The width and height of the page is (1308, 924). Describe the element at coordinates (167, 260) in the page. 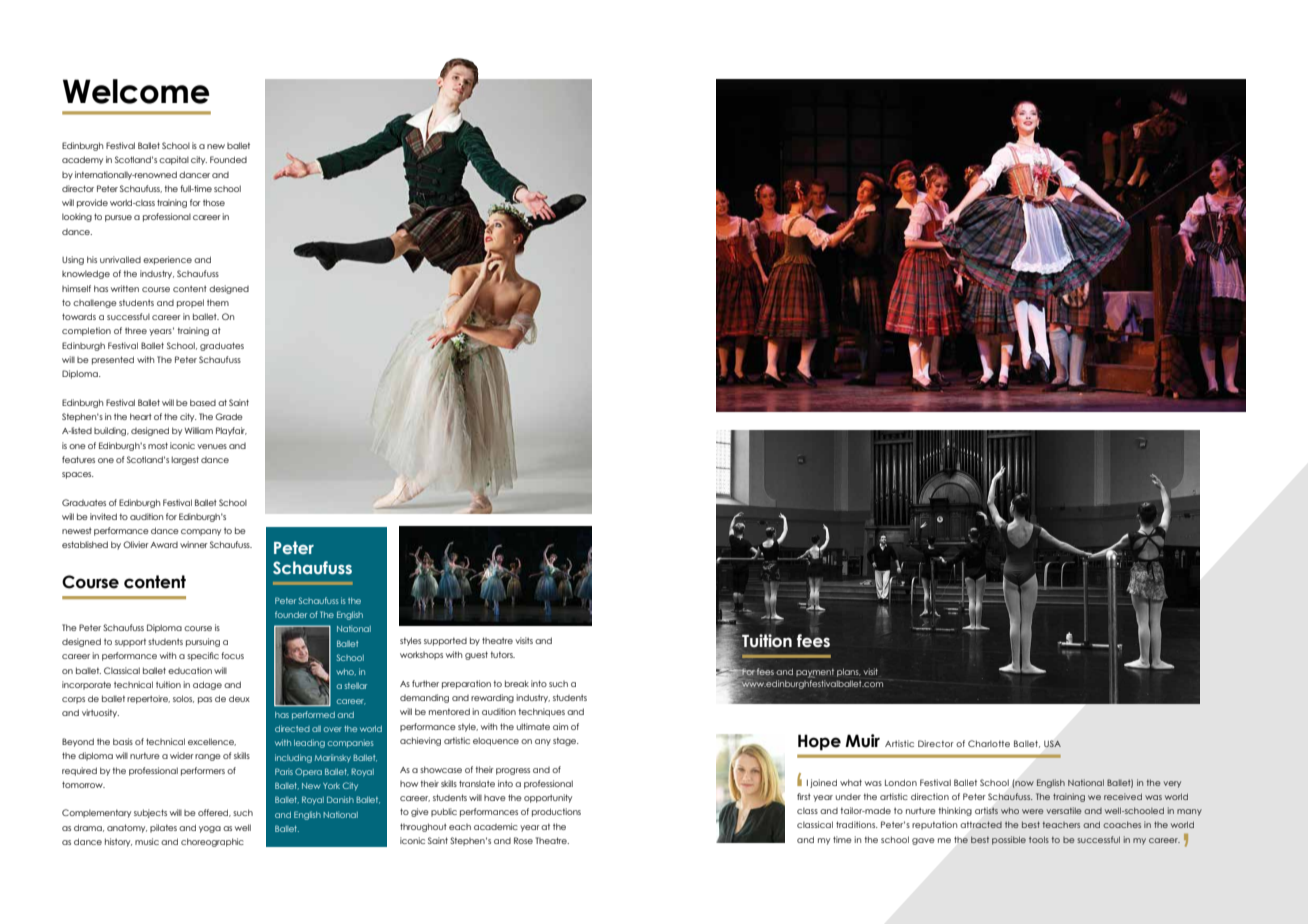

I see `experience` at that location.
